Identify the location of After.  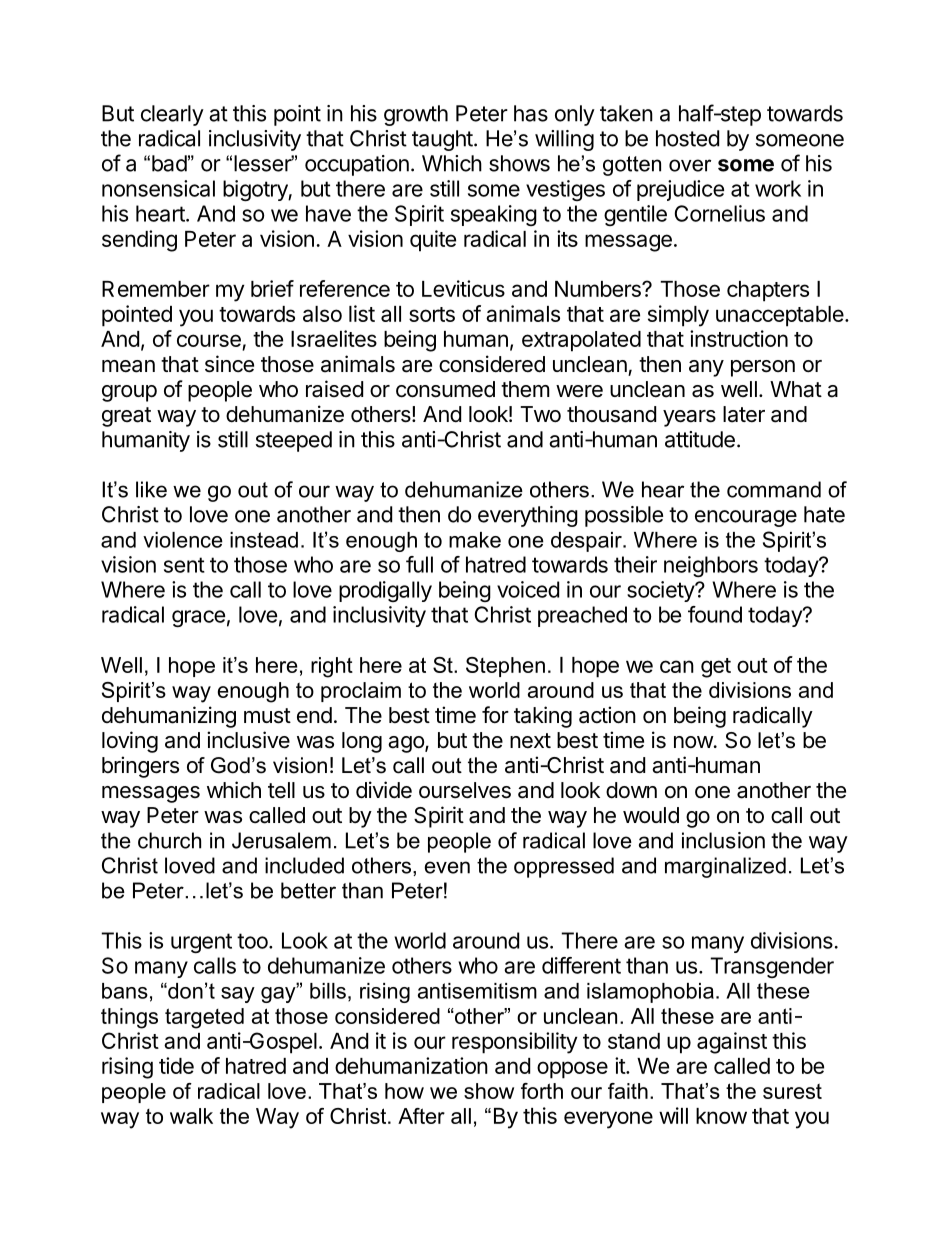
(421, 1116).
